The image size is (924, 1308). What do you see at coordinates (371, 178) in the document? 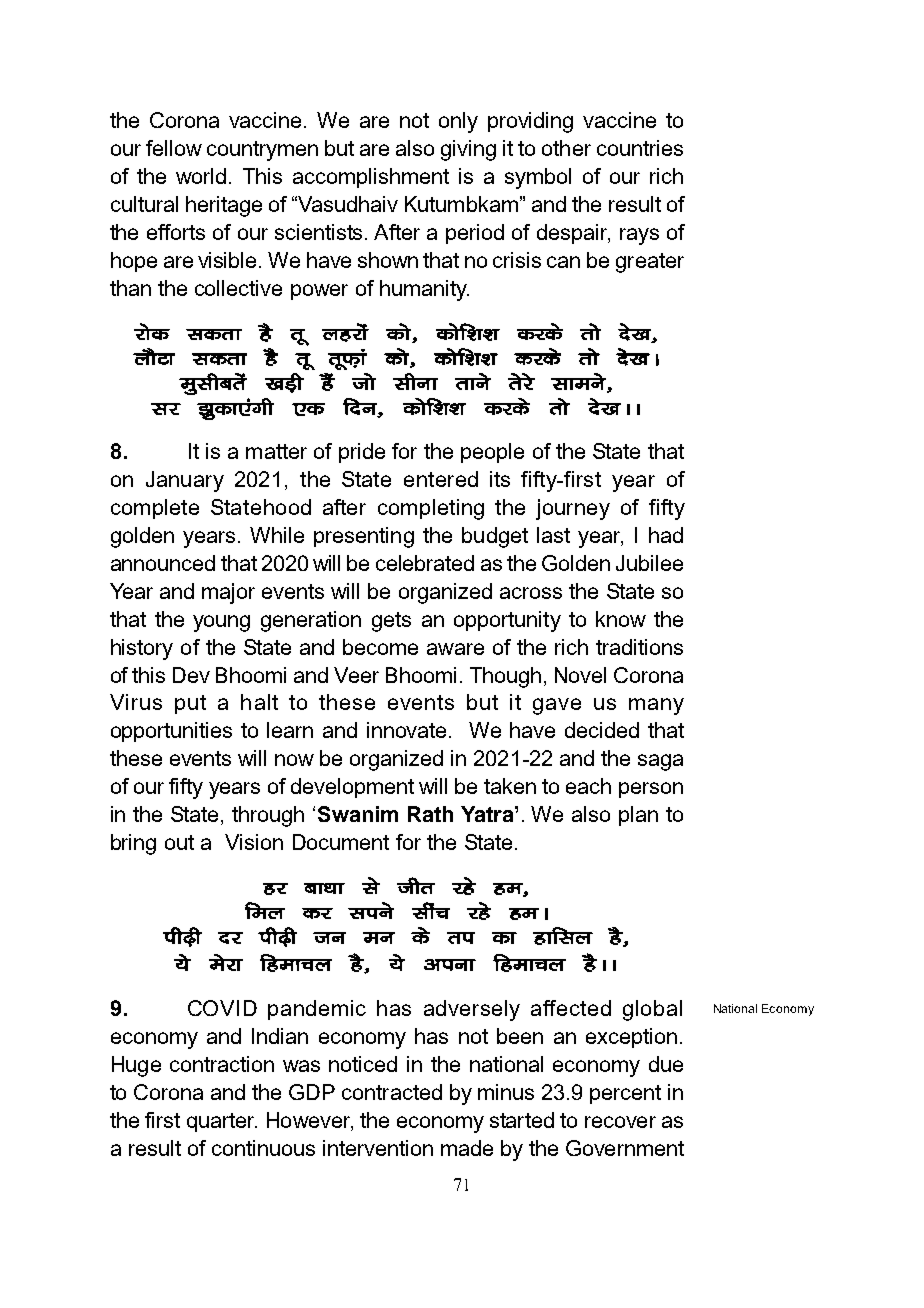
I see `accomplishment` at bounding box center [371, 178].
